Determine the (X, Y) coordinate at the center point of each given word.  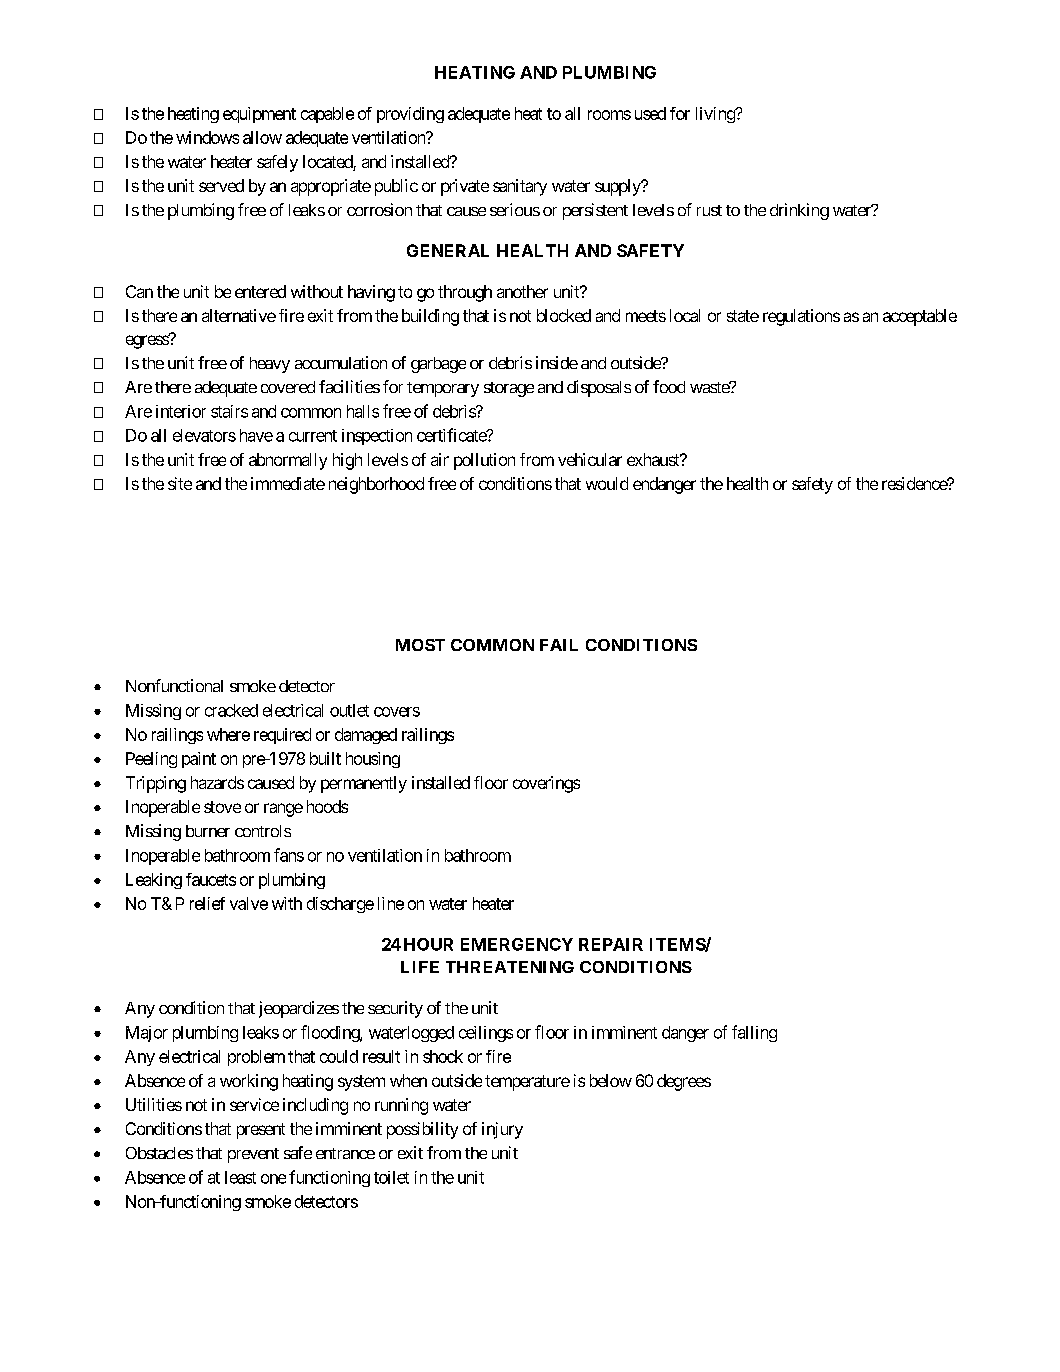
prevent (253, 1155)
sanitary (520, 187)
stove (222, 807)
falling (754, 1033)
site (180, 483)
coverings (546, 784)
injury (502, 1130)
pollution (484, 461)
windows (207, 137)
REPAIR (611, 944)
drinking (799, 211)
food (669, 386)
